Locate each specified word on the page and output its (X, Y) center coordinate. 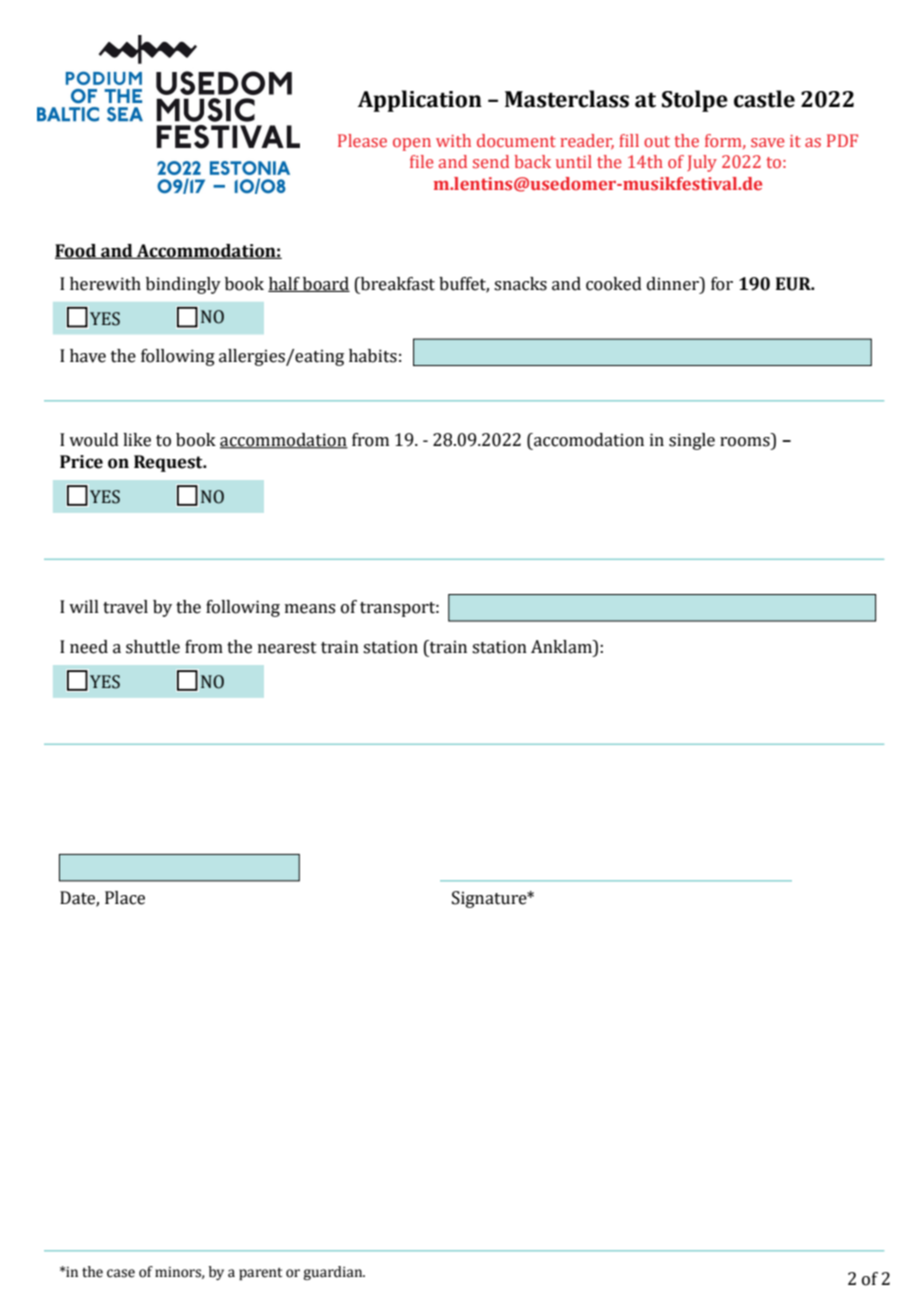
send (491, 161)
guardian (334, 1273)
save (768, 142)
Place (125, 898)
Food (77, 251)
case (121, 1273)
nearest (287, 648)
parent (260, 1274)
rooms (745, 442)
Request (169, 463)
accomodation (588, 440)
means (310, 609)
